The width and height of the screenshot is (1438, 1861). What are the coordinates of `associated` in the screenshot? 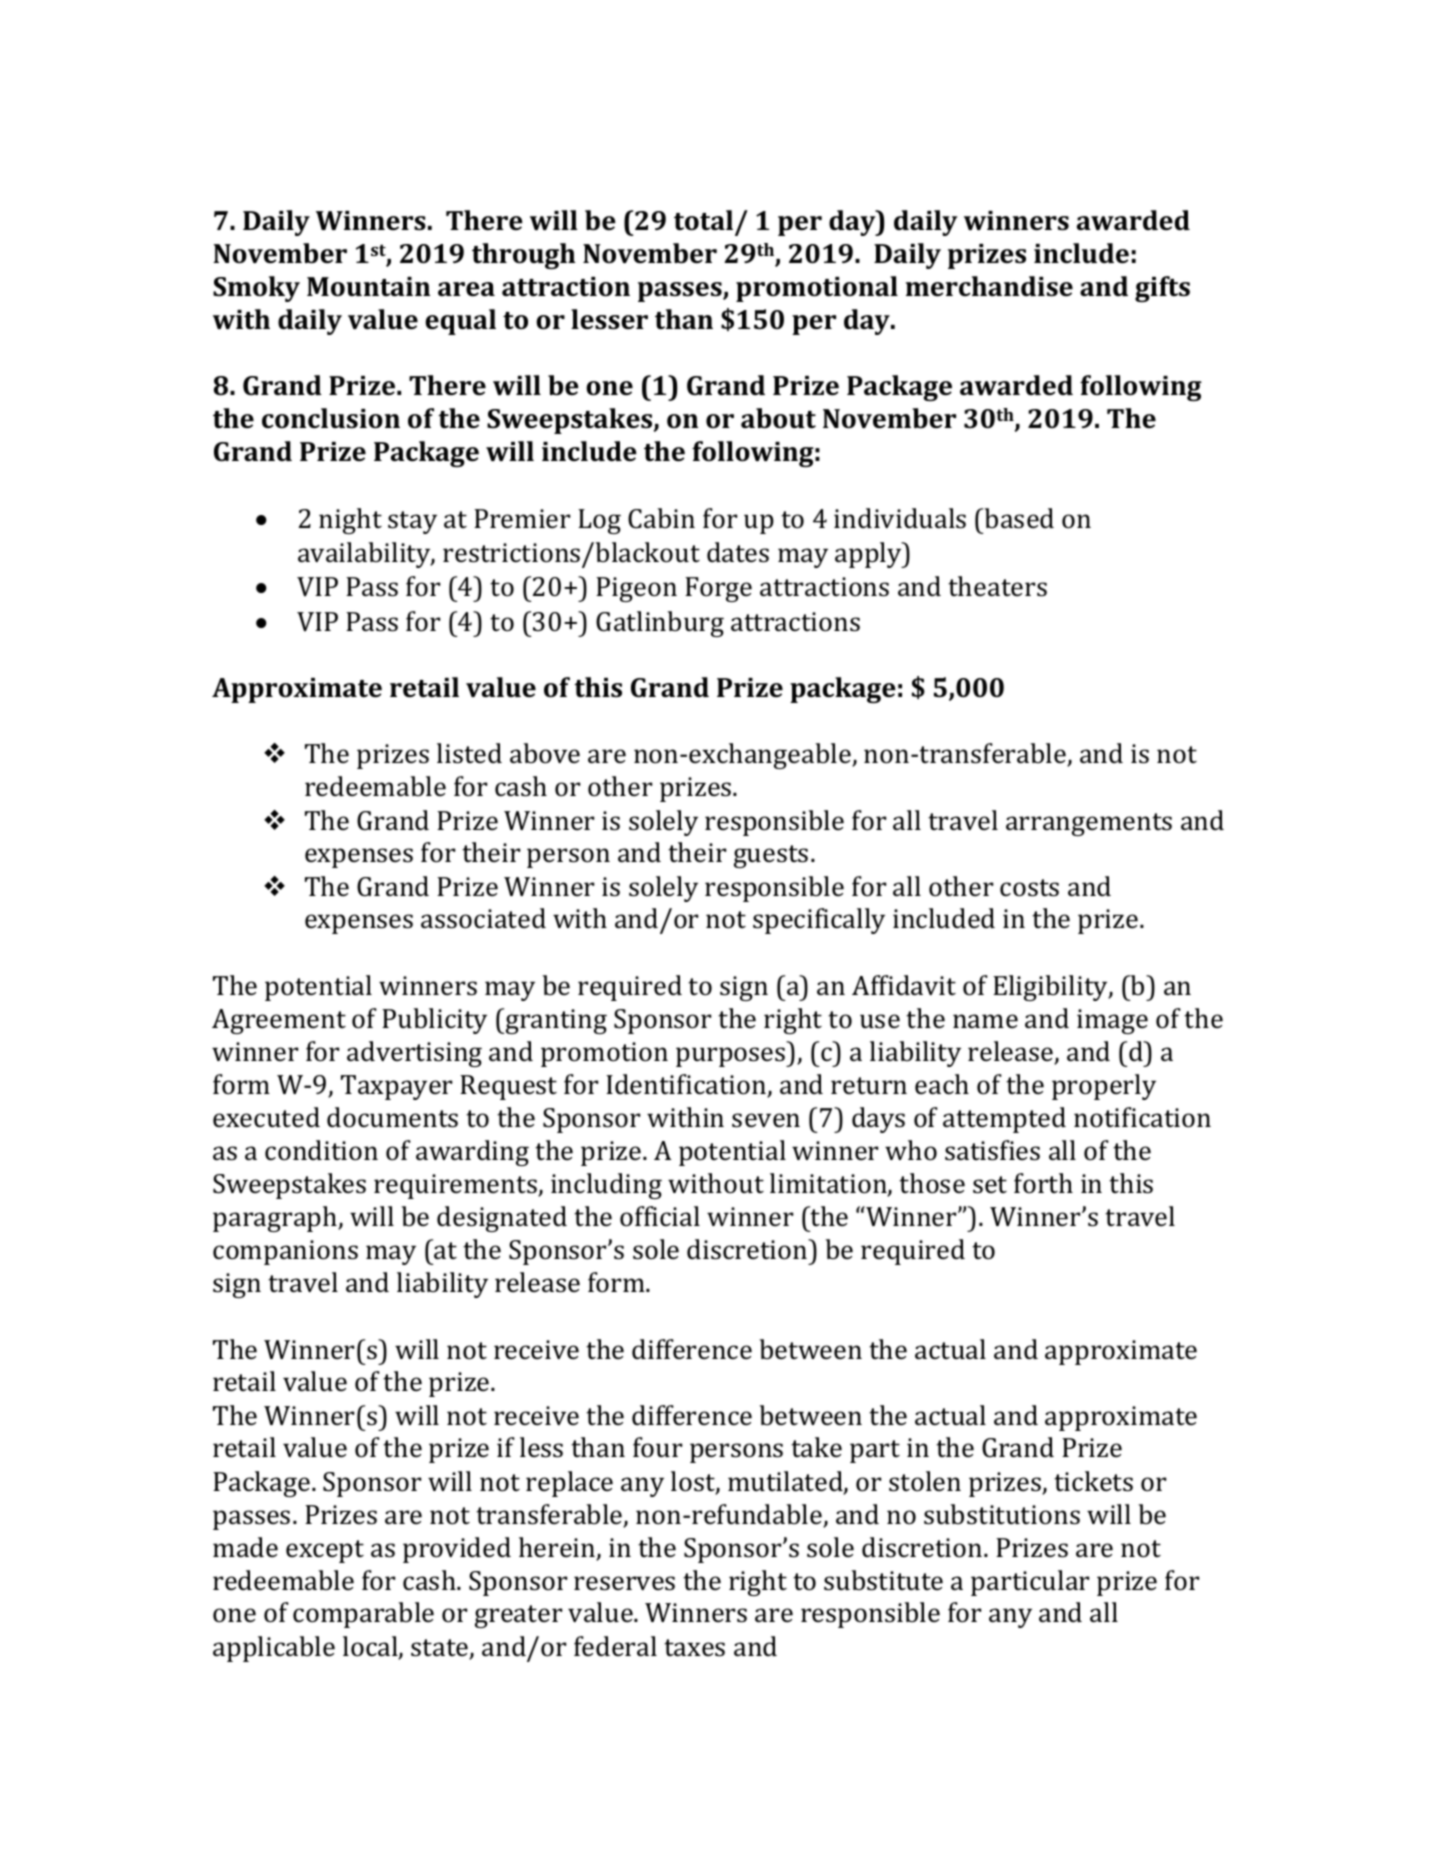 It's located at (483, 918).
